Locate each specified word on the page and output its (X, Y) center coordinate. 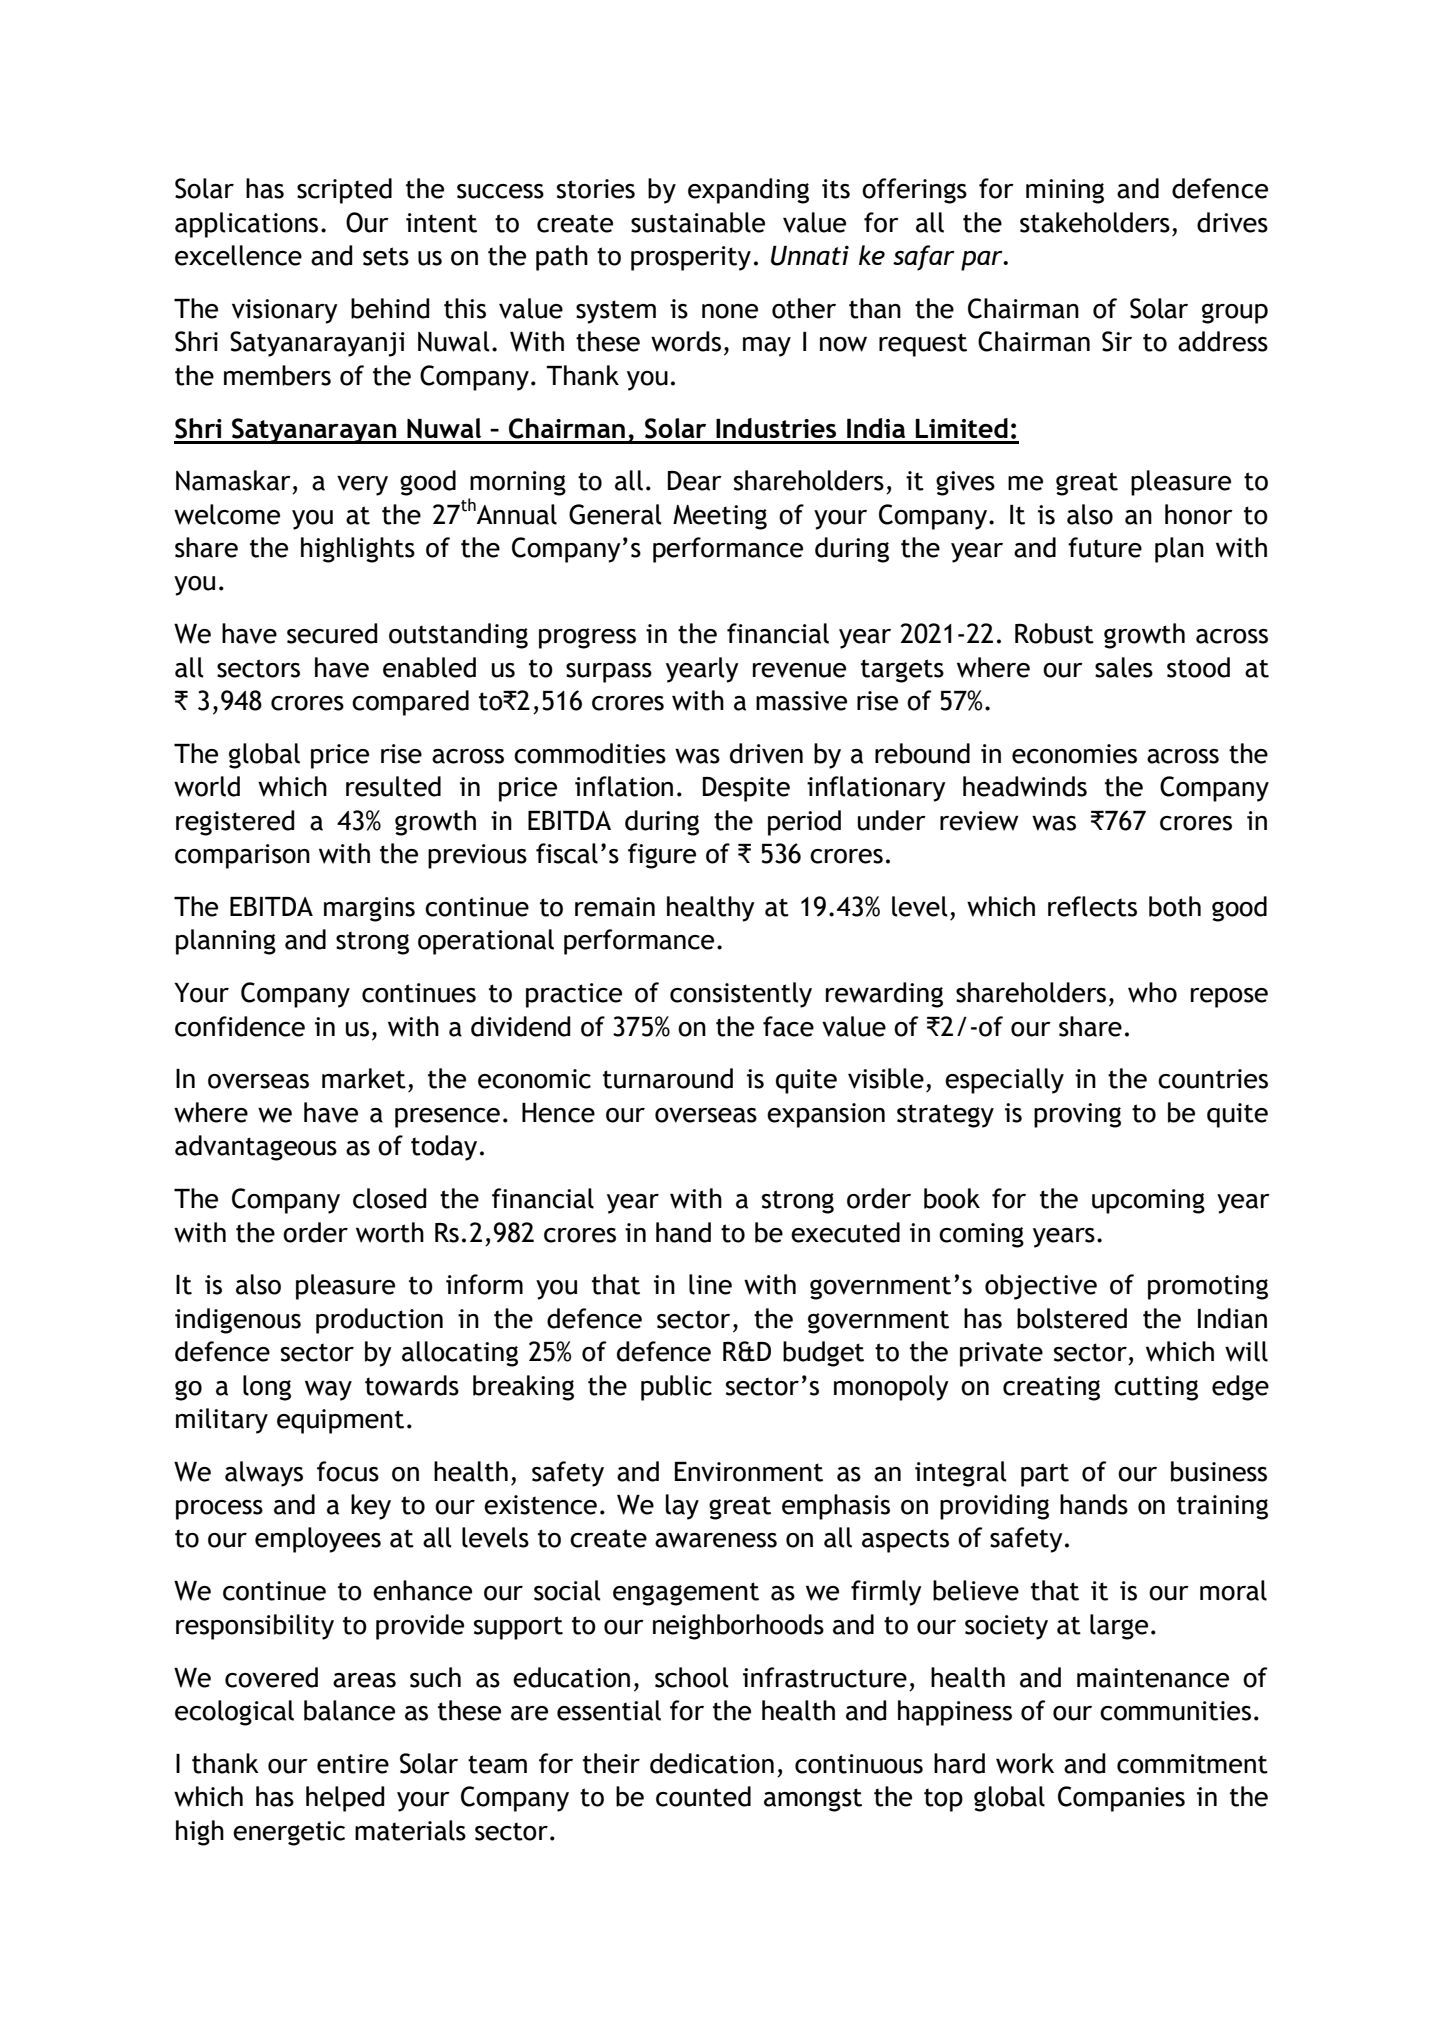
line (710, 1284)
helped (345, 1799)
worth (390, 1232)
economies (1074, 754)
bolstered (1072, 1318)
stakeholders (1095, 222)
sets (386, 256)
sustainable (698, 222)
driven (766, 753)
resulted (393, 786)
